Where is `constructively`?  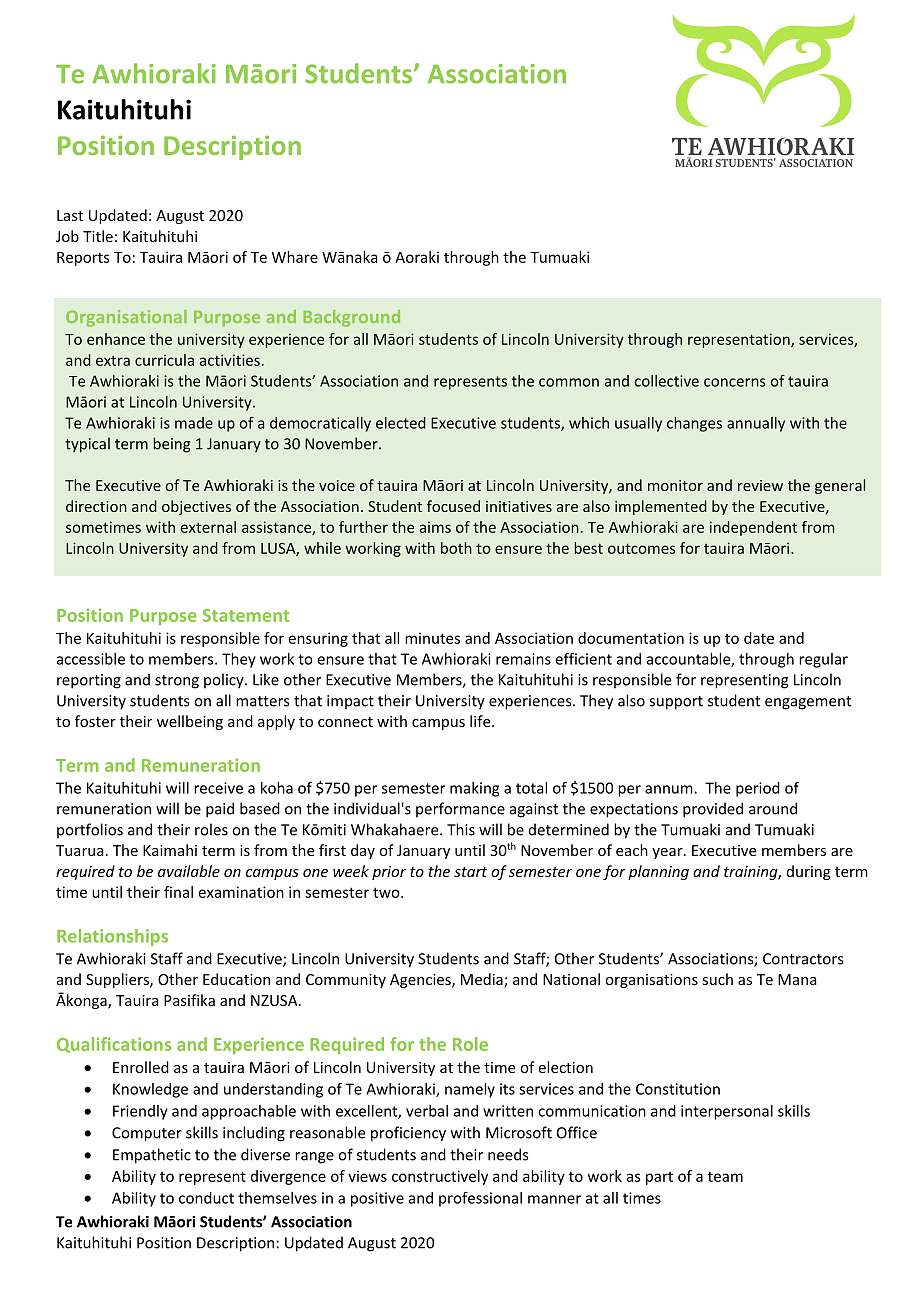 constructively is located at coordinates (440, 1177).
